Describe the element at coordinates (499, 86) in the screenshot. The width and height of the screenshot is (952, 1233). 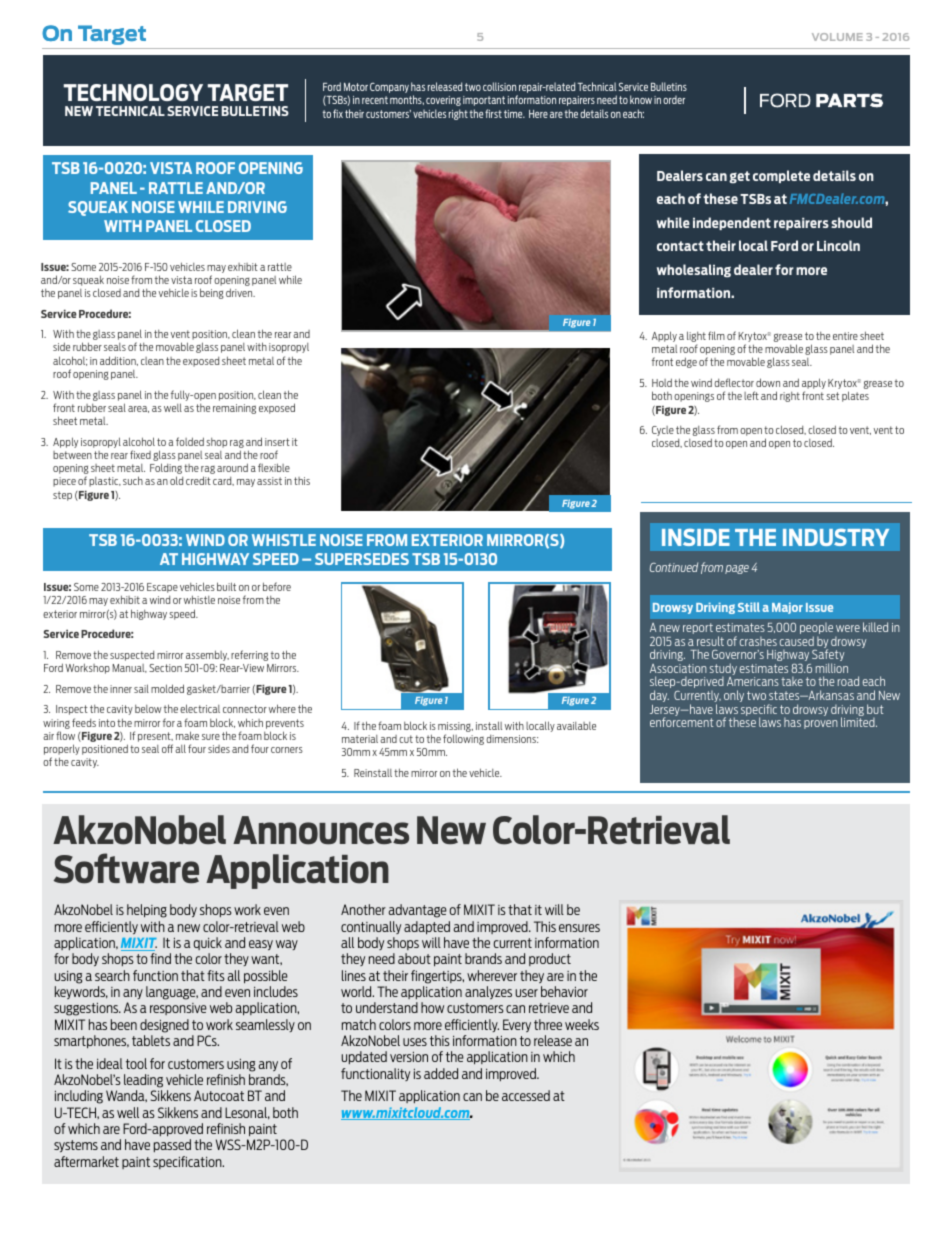
I see `collision` at that location.
